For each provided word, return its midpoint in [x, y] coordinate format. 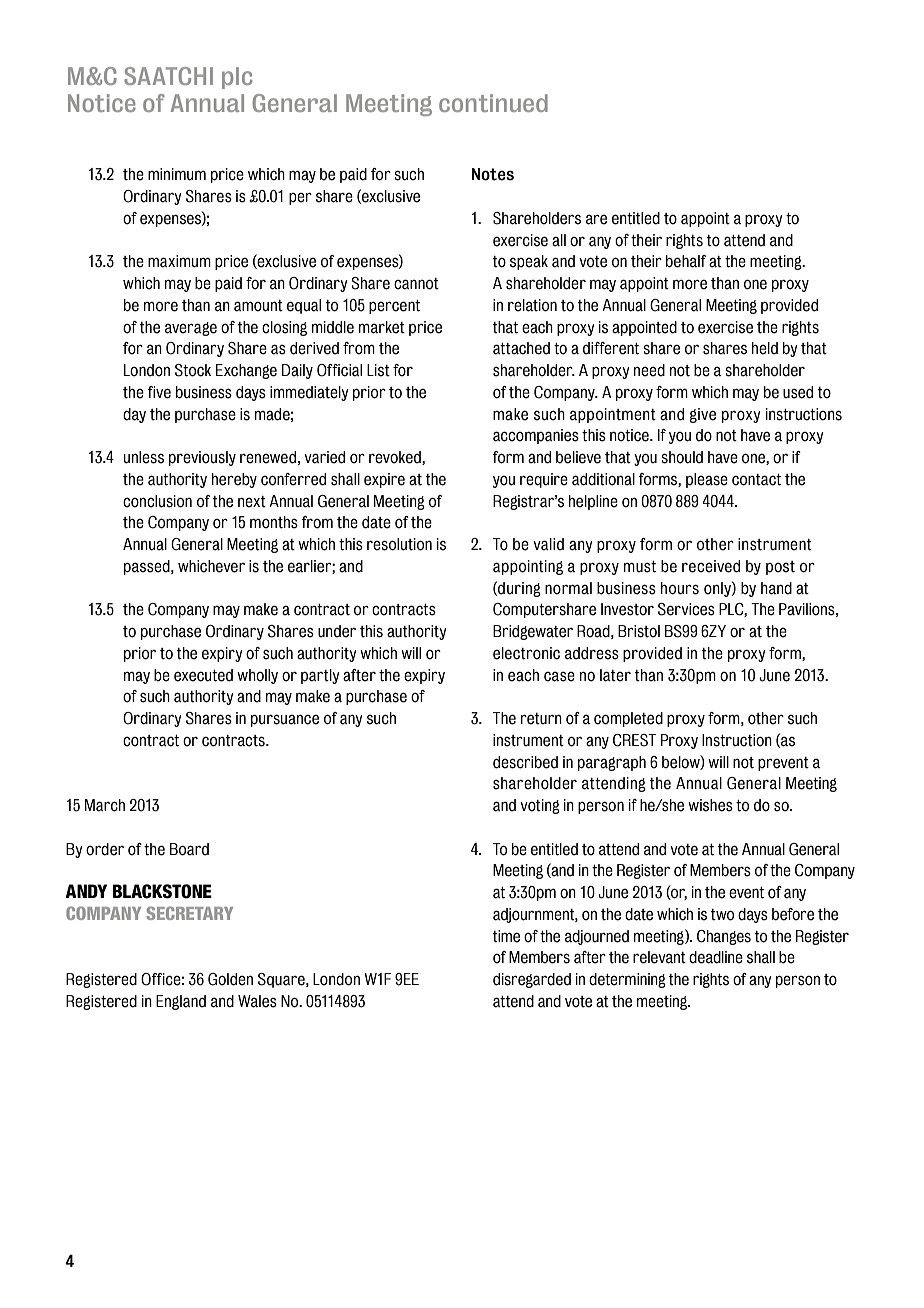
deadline [716, 957]
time [506, 936]
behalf [686, 261]
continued [493, 103]
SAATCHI [168, 76]
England [181, 1002]
